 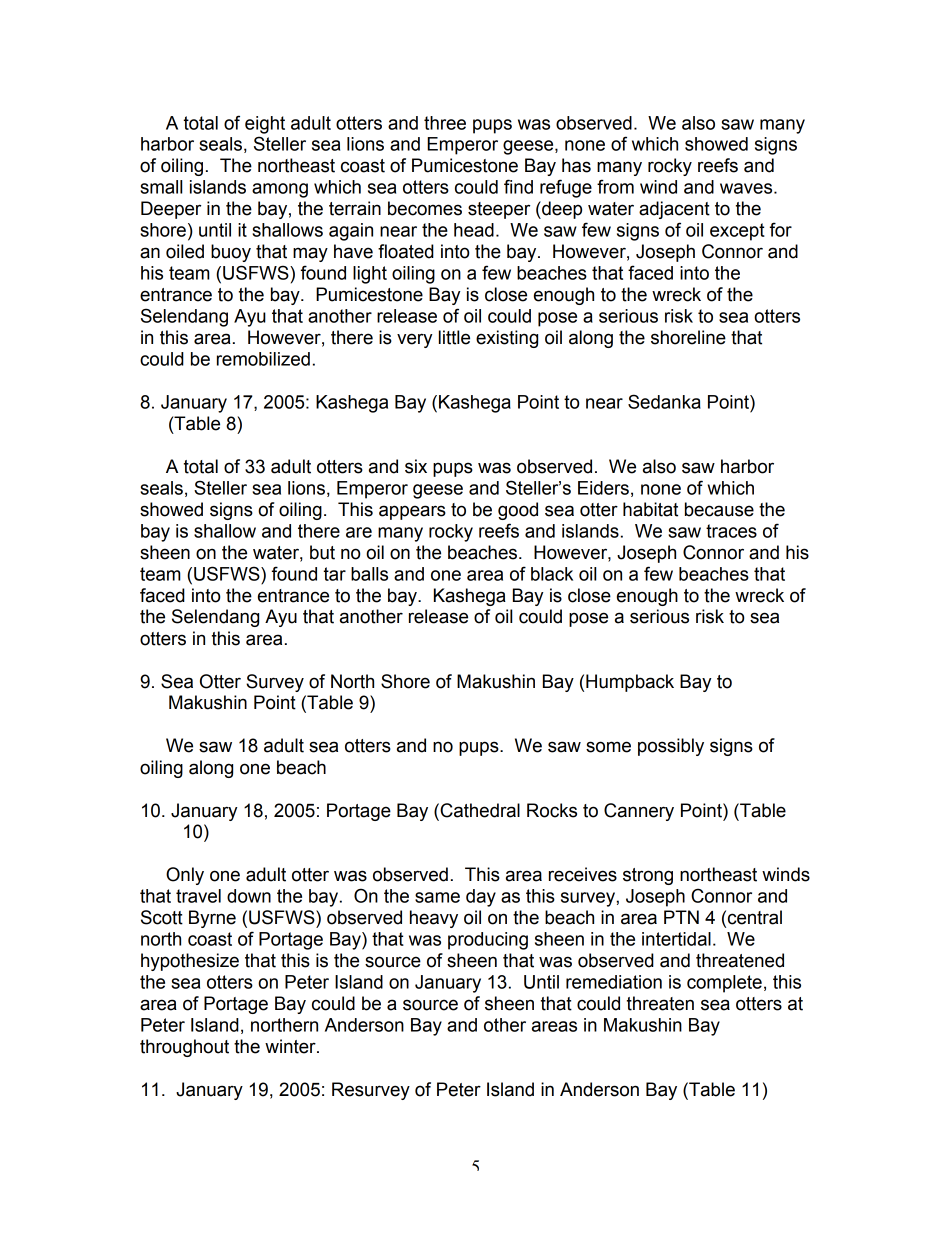 What do you see at coordinates (184, 1048) in the document?
I see `throughout` at bounding box center [184, 1048].
